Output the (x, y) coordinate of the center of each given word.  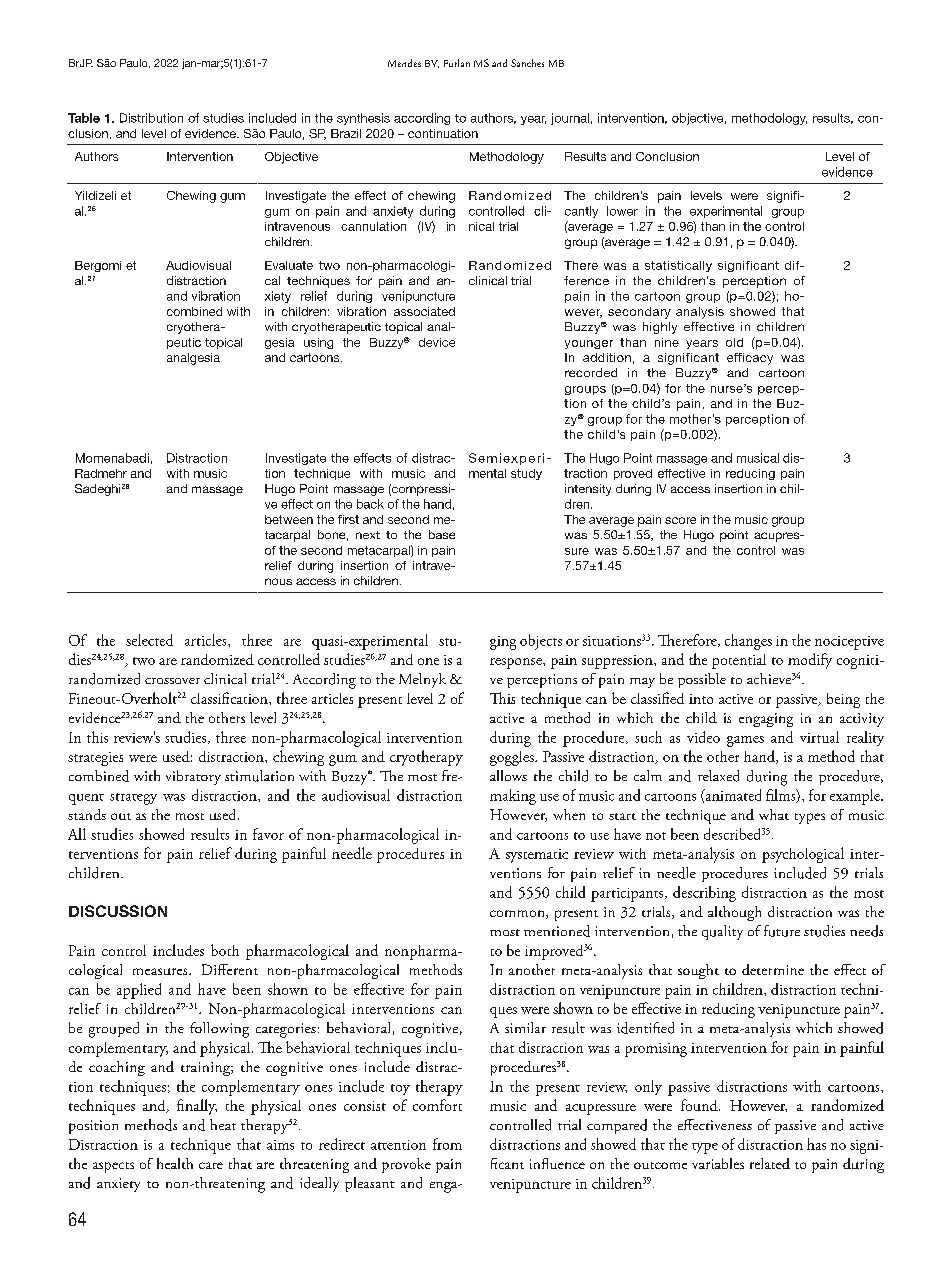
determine (773, 969)
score (680, 520)
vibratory (193, 777)
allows (508, 775)
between (289, 519)
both (225, 950)
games (745, 741)
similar (525, 1027)
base (442, 534)
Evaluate (289, 265)
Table (84, 118)
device (437, 342)
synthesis (363, 119)
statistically (678, 266)
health (175, 1163)
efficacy (750, 359)
